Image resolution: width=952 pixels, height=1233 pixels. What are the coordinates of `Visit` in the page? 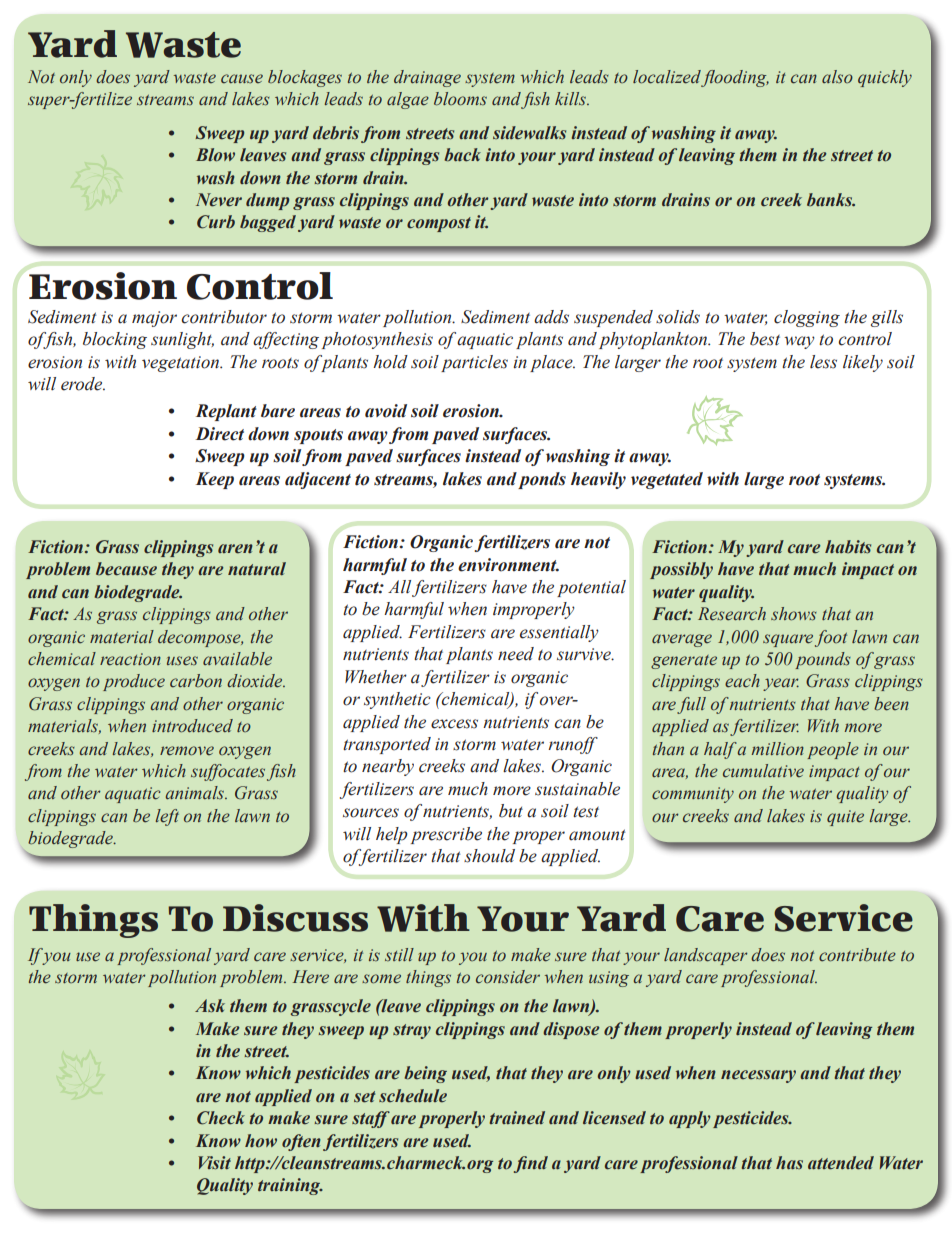 It's located at (214, 1163).
